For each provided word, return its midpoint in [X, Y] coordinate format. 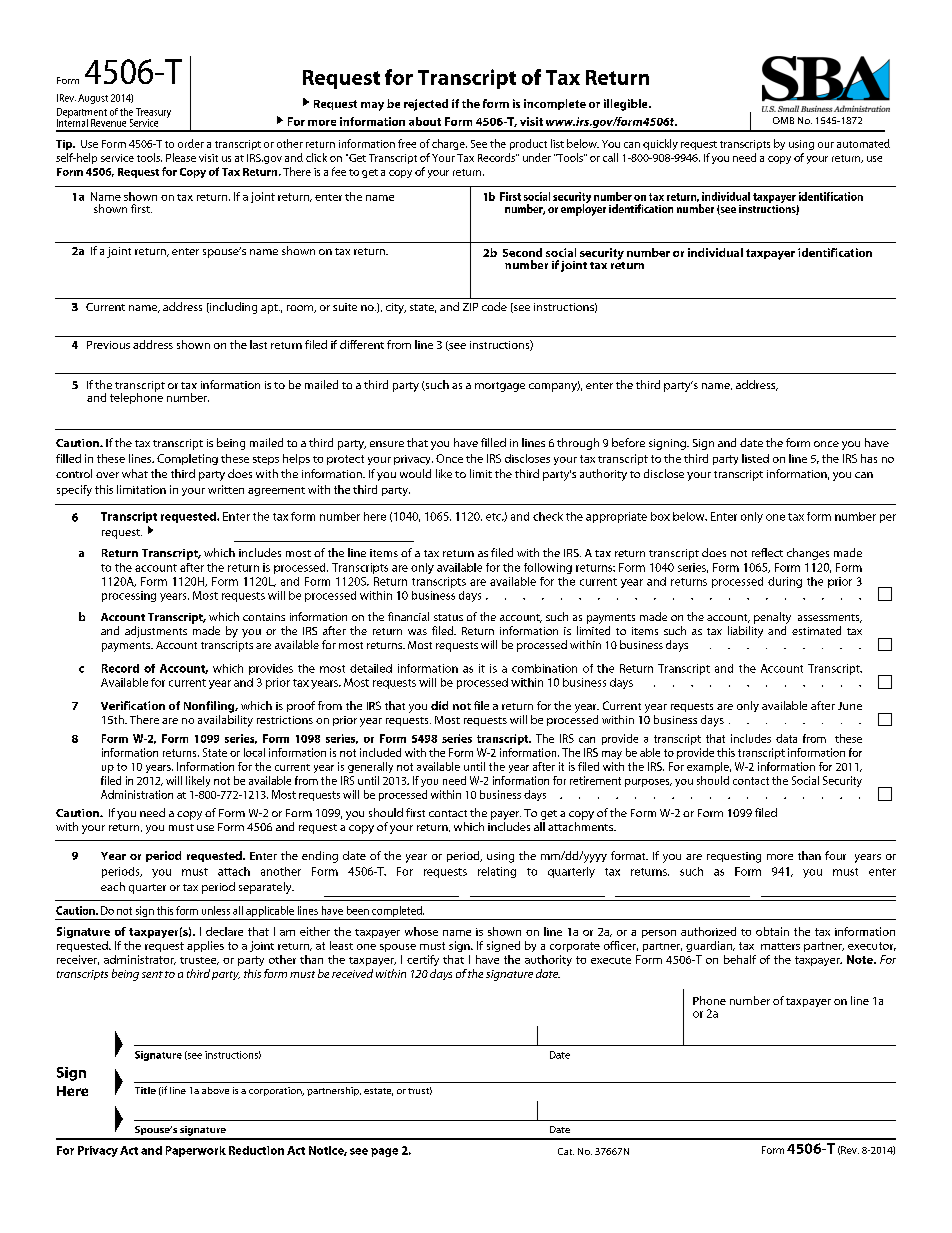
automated [863, 143]
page [384, 1152]
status [448, 617]
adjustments [156, 632]
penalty [772, 618]
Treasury [153, 114]
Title [145, 1090]
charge [449, 144]
